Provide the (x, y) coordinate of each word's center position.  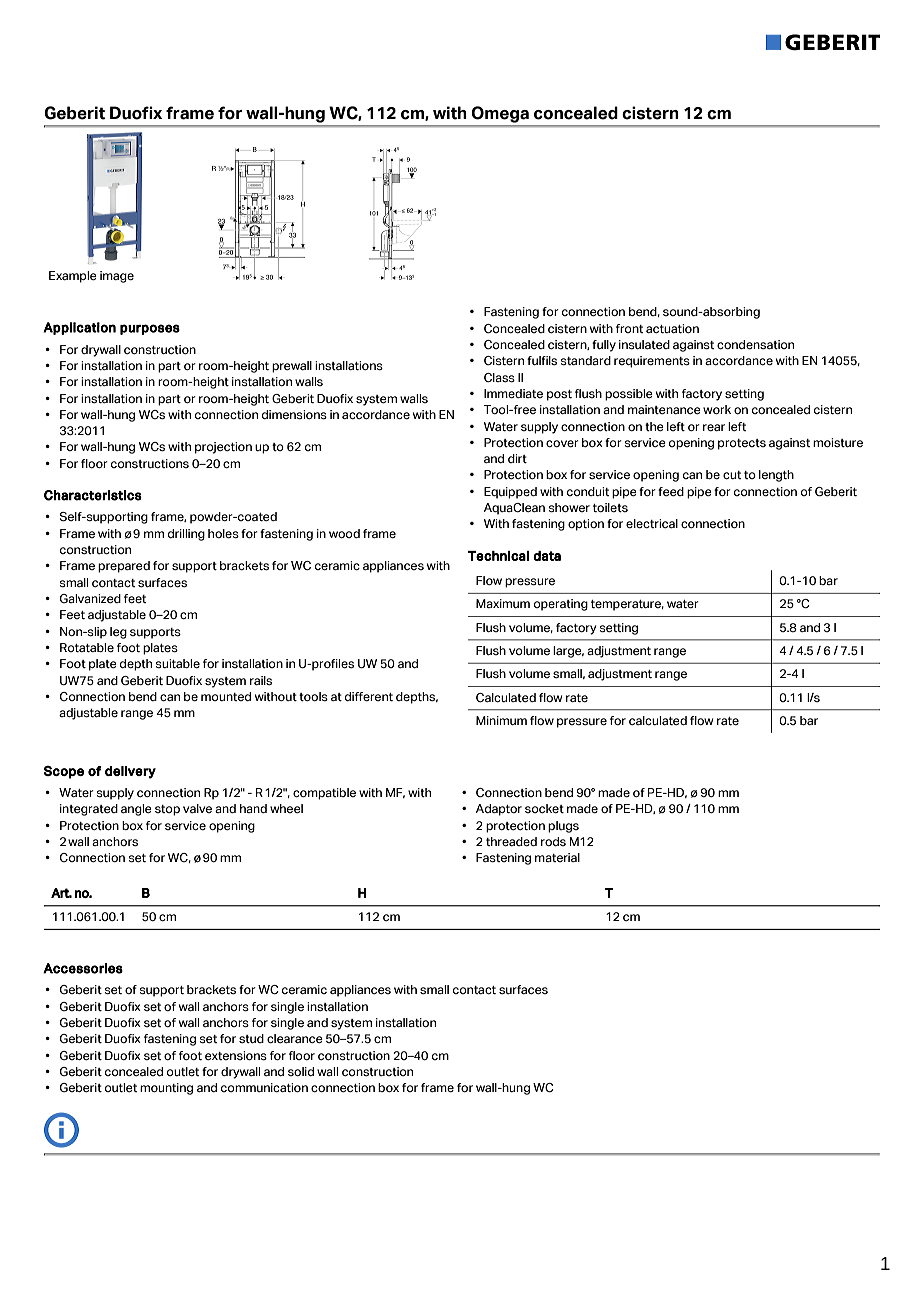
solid (301, 1071)
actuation (672, 328)
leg (118, 633)
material (557, 857)
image (117, 277)
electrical (652, 523)
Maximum (503, 603)
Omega (500, 114)
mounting (166, 1089)
